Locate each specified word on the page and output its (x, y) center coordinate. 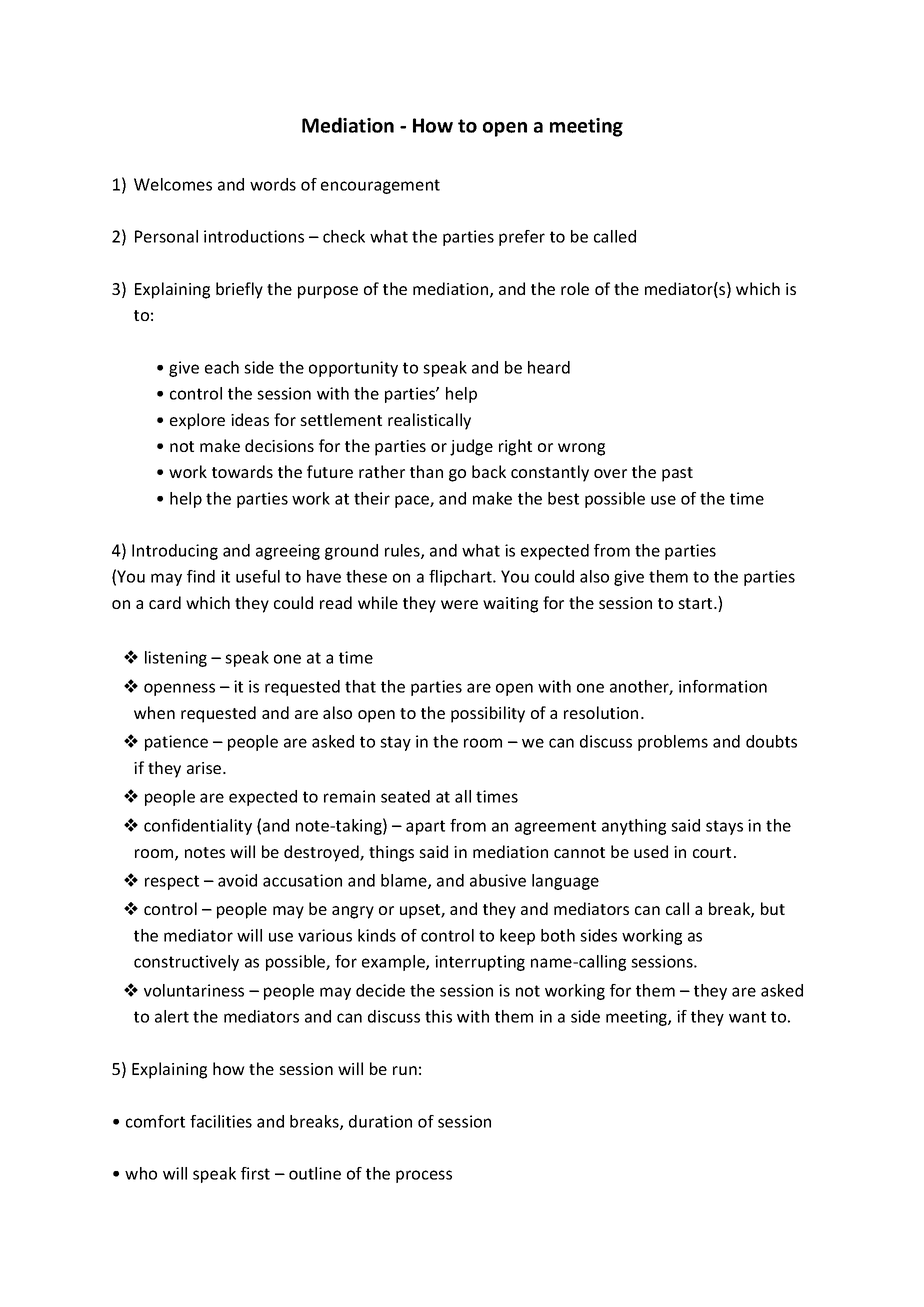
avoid (237, 880)
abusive (498, 880)
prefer (522, 238)
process (424, 1176)
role (575, 288)
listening (176, 659)
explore (197, 421)
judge (471, 447)
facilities (221, 1121)
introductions (254, 236)
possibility (488, 714)
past (677, 474)
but (773, 908)
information (723, 686)
